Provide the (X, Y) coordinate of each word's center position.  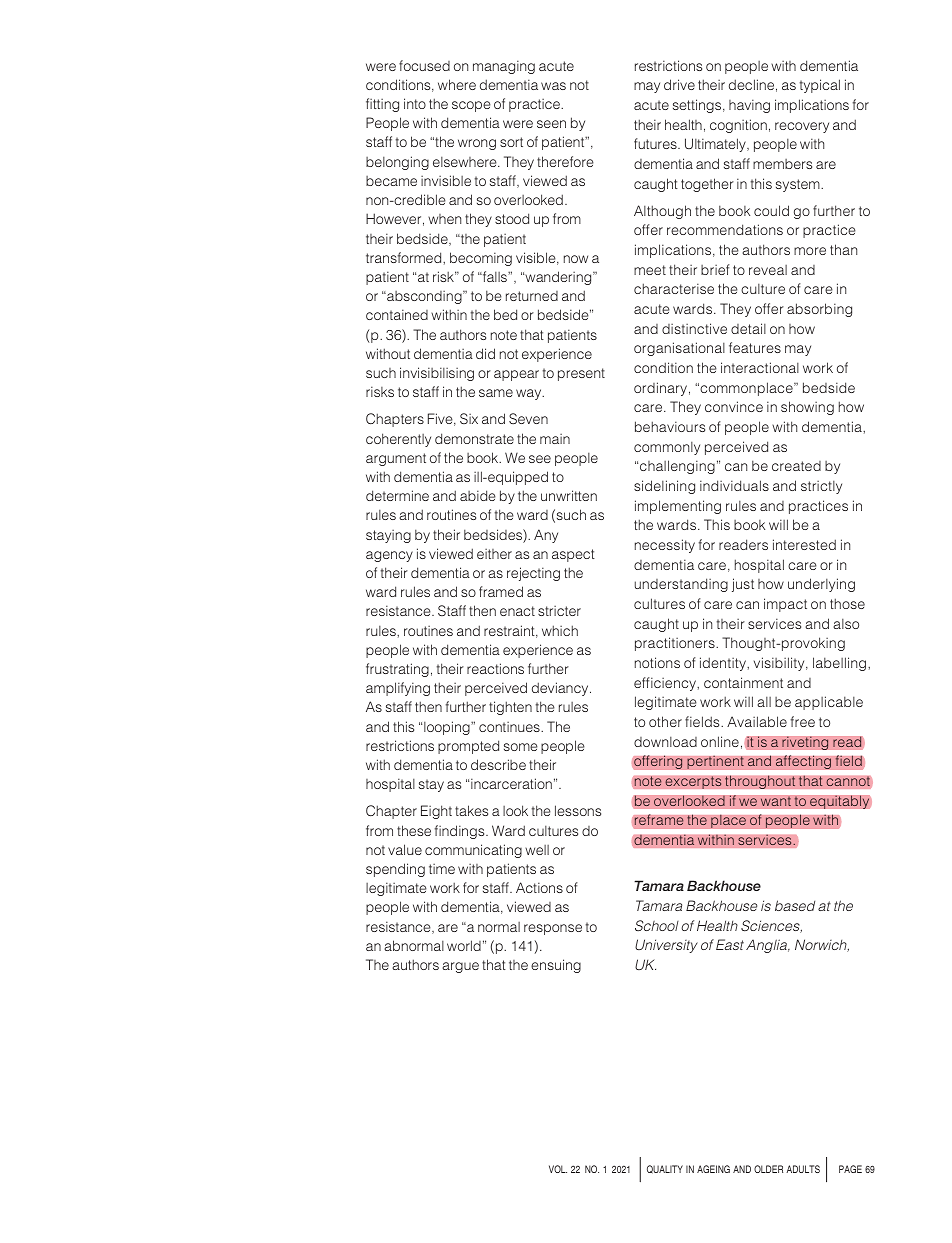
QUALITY (665, 1169)
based (795, 905)
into (415, 103)
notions (657, 662)
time (442, 869)
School (657, 925)
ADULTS (803, 1169)
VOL (558, 1169)
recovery (802, 127)
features (755, 347)
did (485, 353)
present (581, 374)
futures (656, 143)
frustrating (397, 670)
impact (785, 605)
